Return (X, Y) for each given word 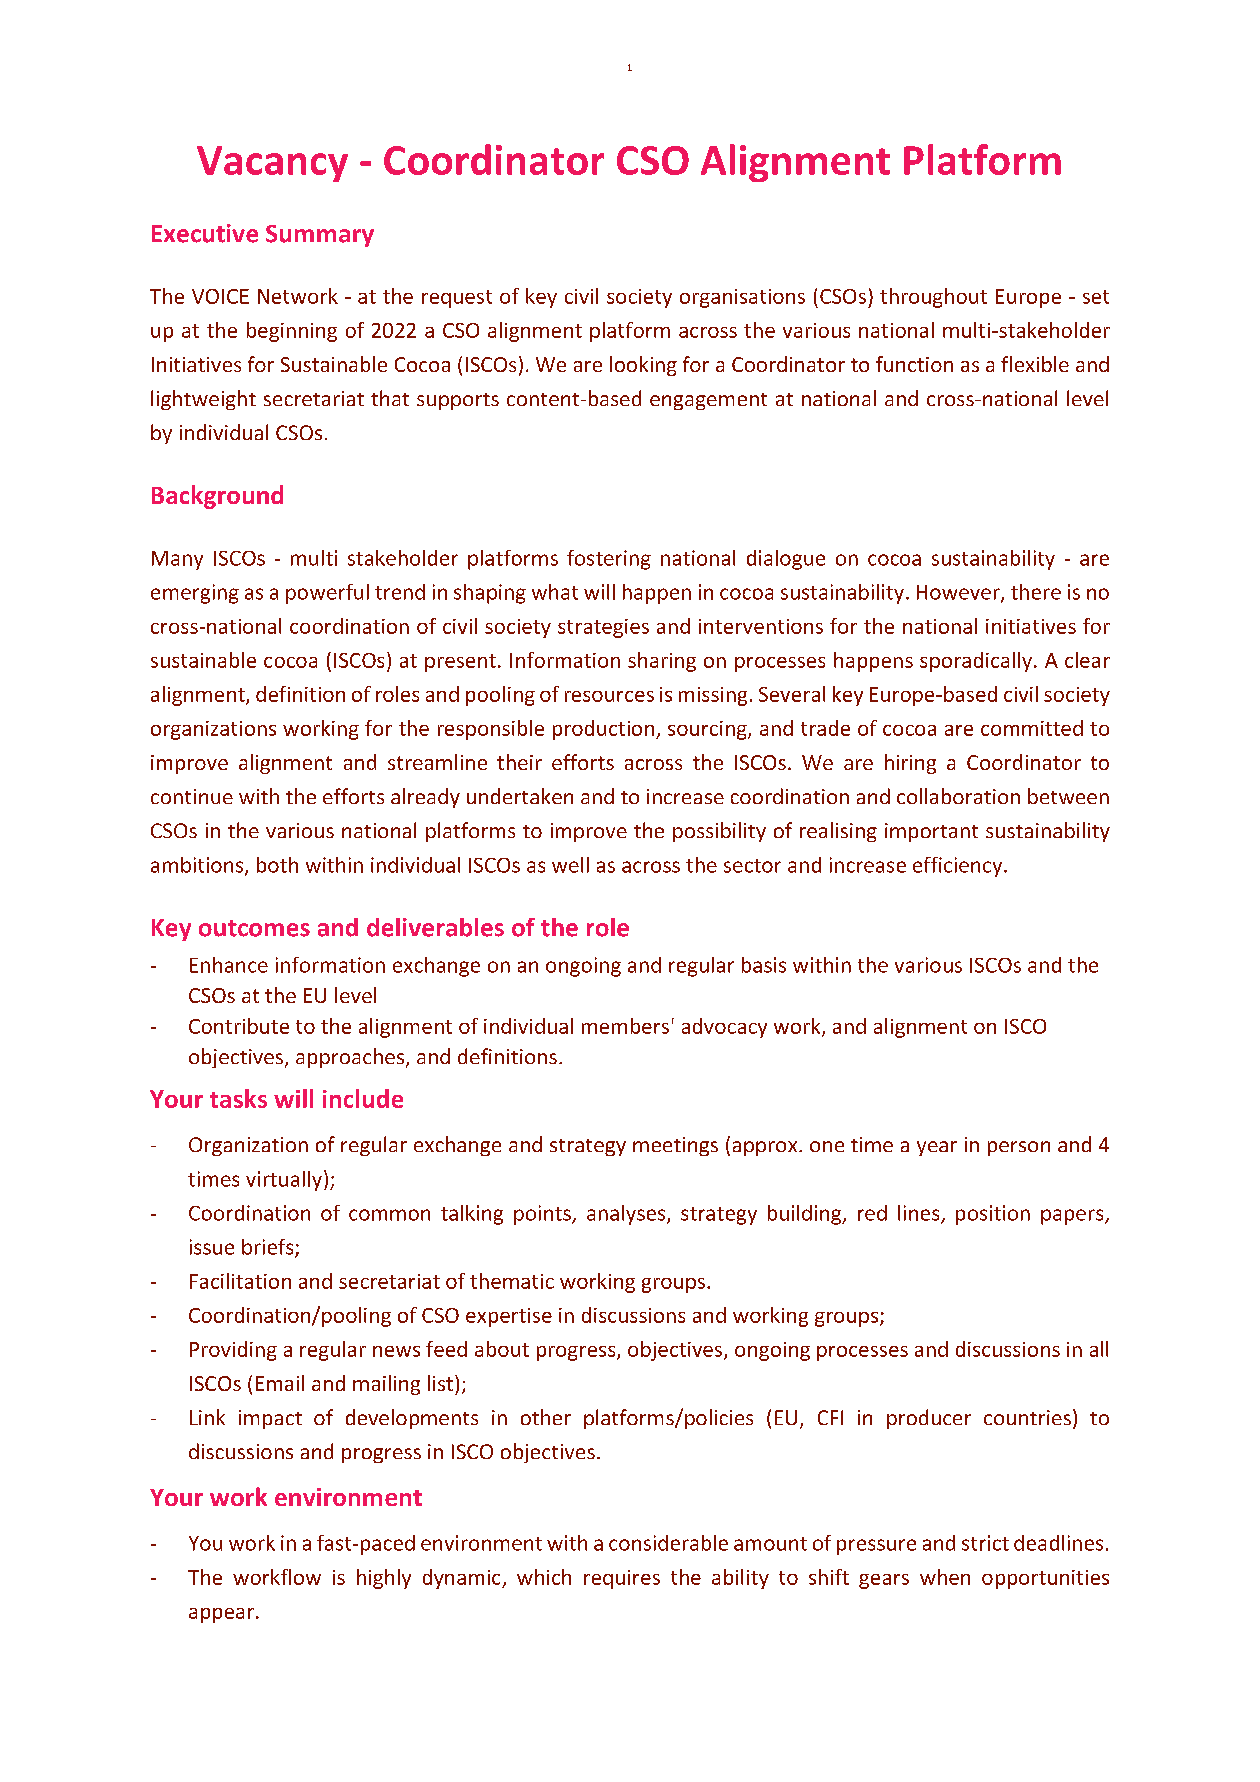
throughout (933, 298)
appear (221, 1615)
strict (985, 1543)
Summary (320, 236)
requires (622, 1579)
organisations (742, 298)
